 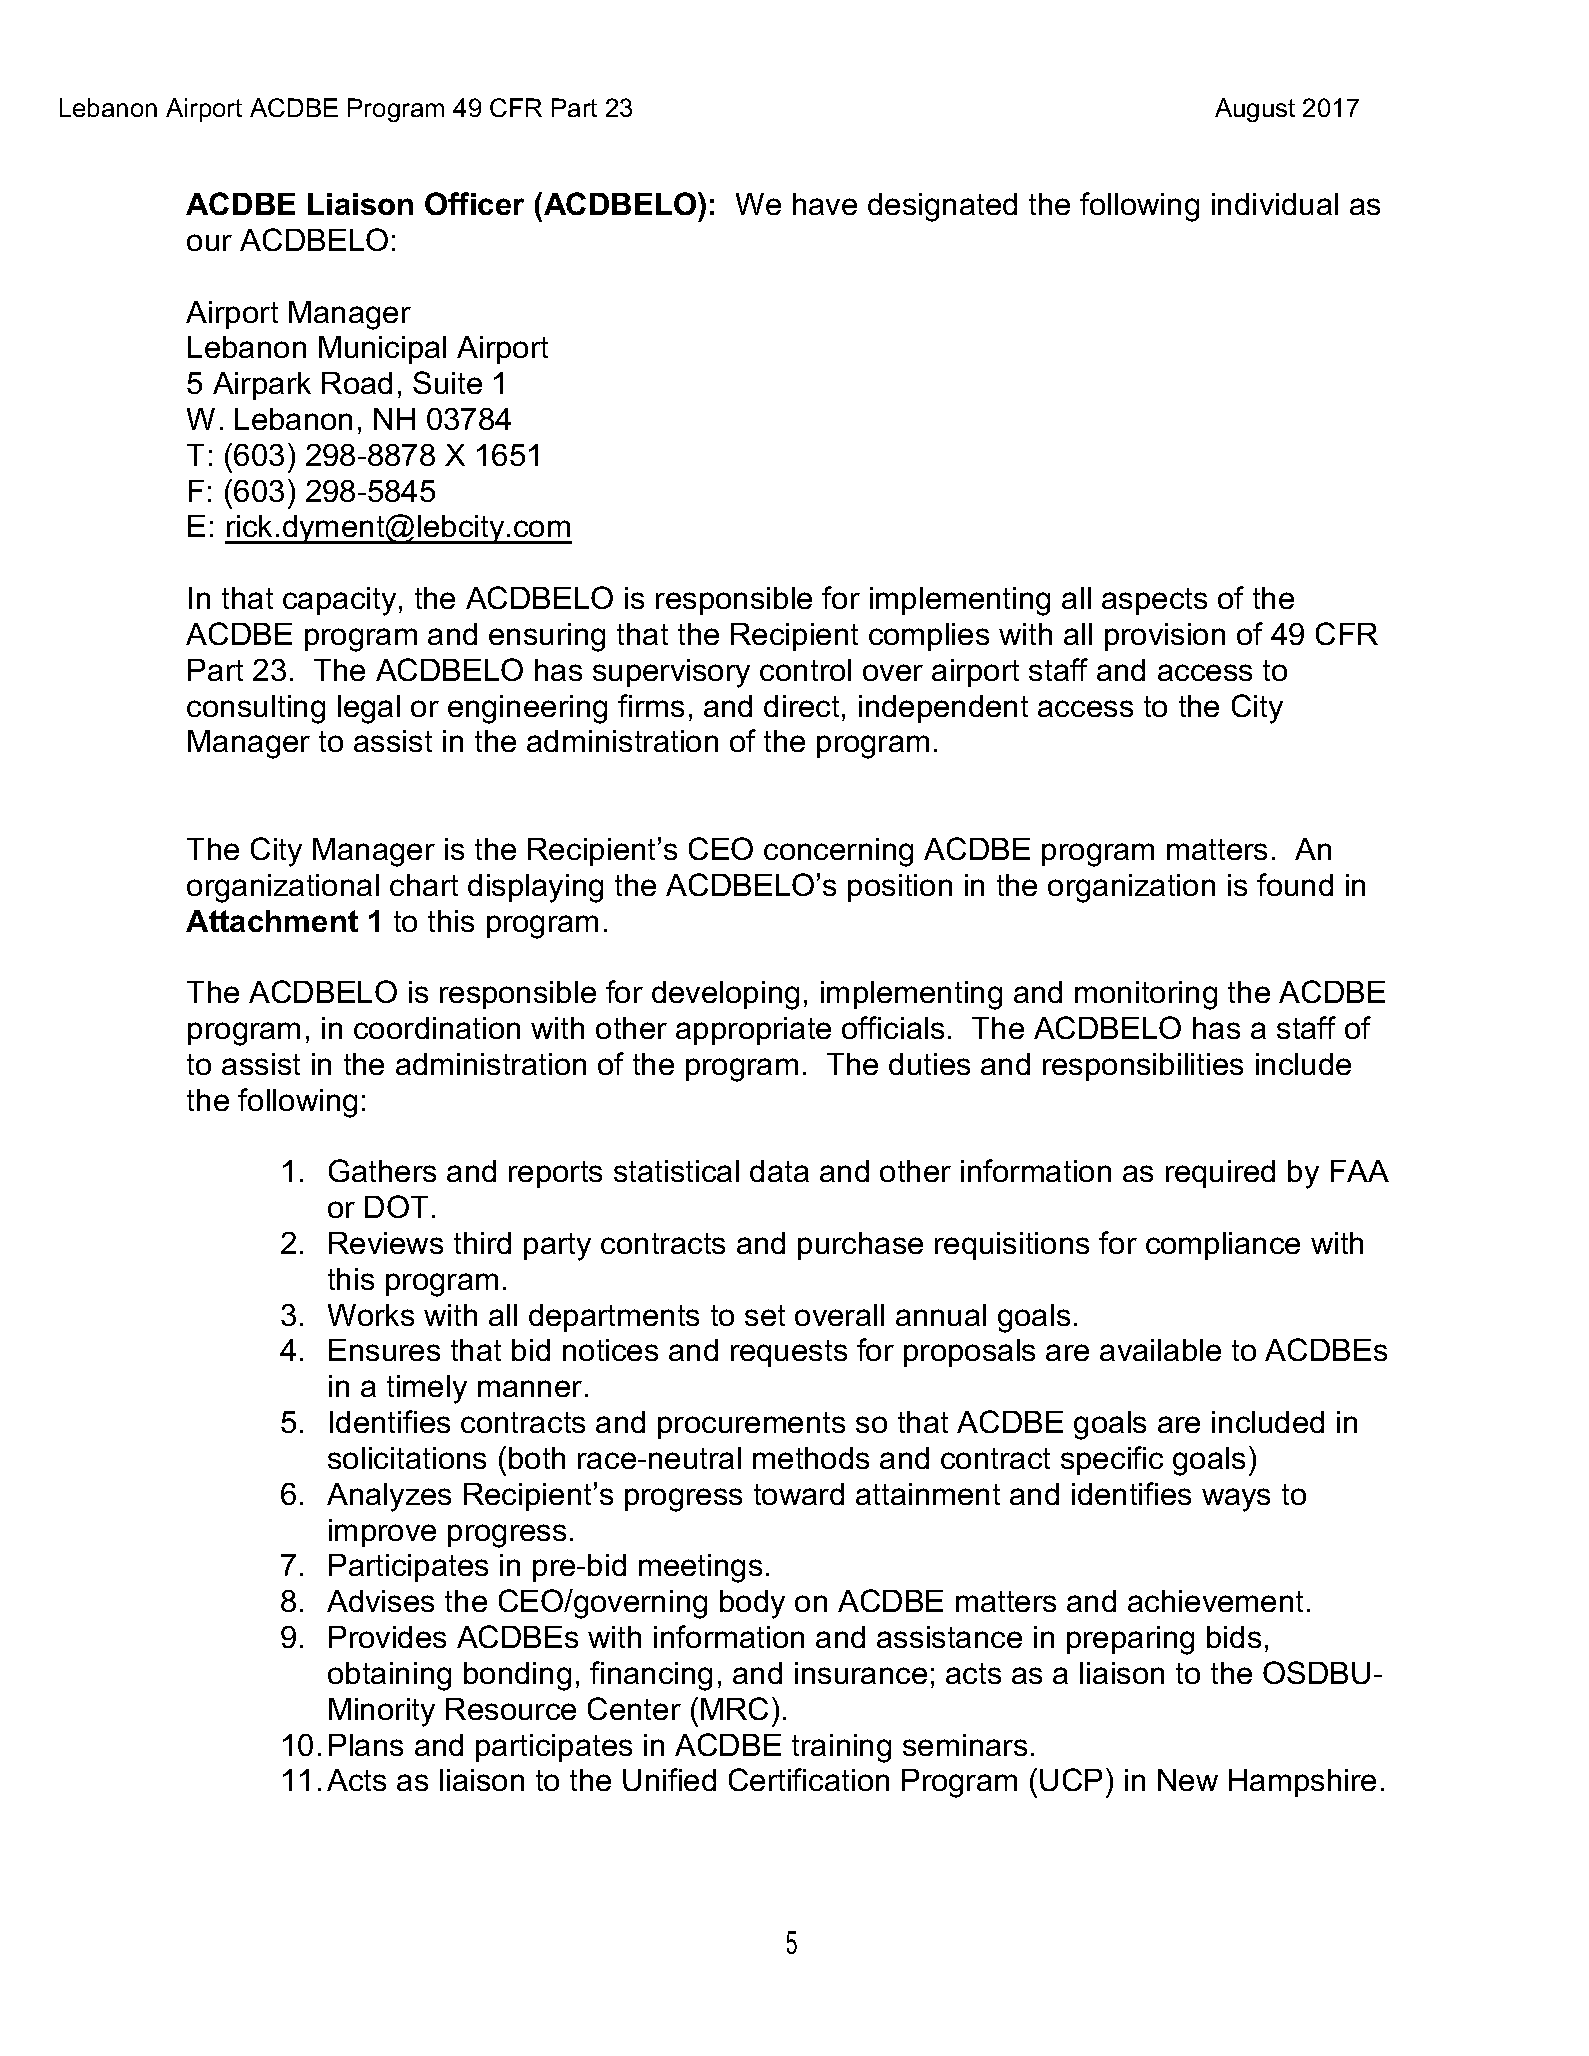 What do you see at coordinates (1255, 110) in the image?
I see `August` at bounding box center [1255, 110].
